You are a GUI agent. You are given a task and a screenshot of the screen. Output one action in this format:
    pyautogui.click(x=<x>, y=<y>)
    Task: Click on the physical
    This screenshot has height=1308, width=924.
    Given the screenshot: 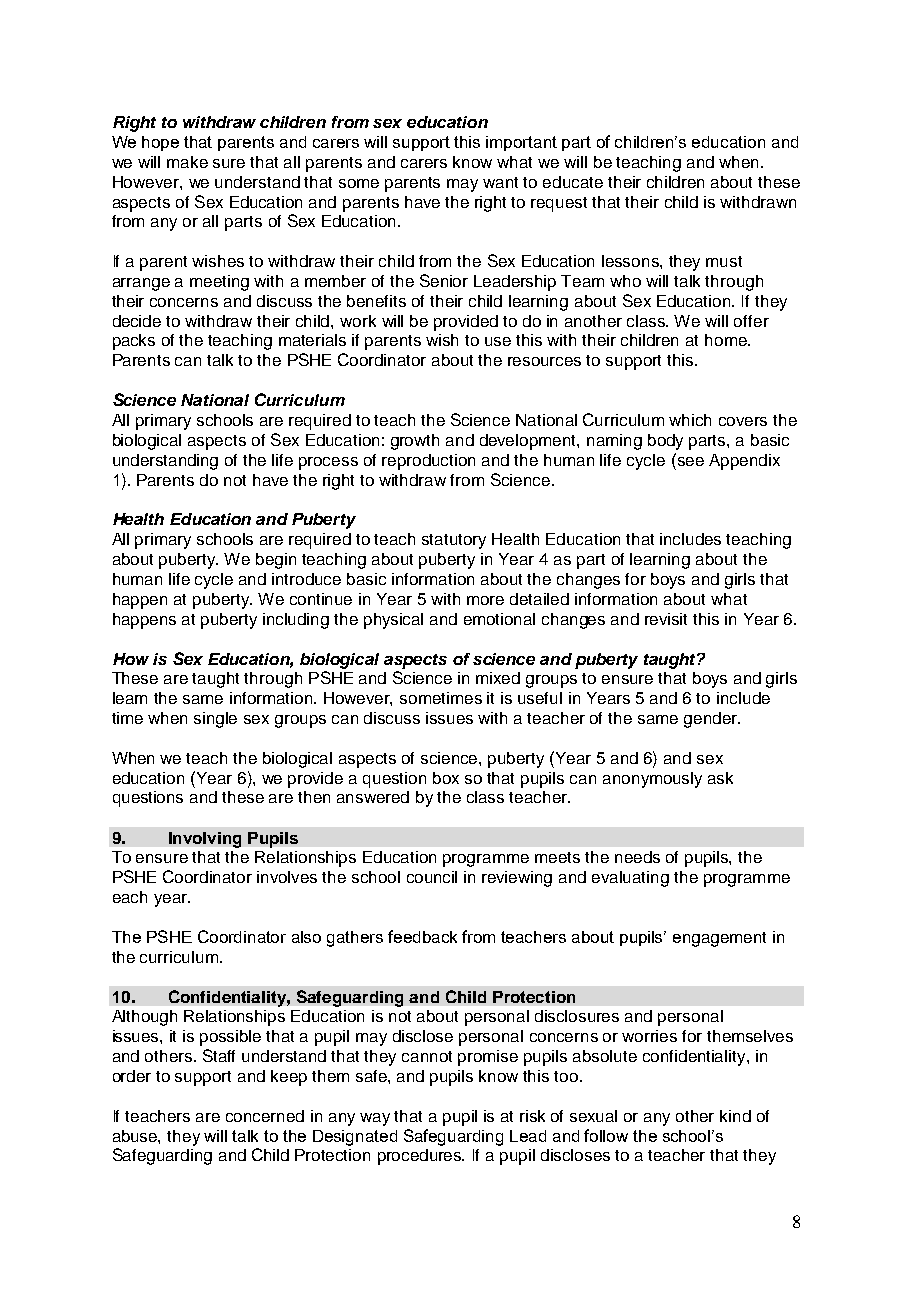 What is the action you would take?
    pyautogui.click(x=393, y=621)
